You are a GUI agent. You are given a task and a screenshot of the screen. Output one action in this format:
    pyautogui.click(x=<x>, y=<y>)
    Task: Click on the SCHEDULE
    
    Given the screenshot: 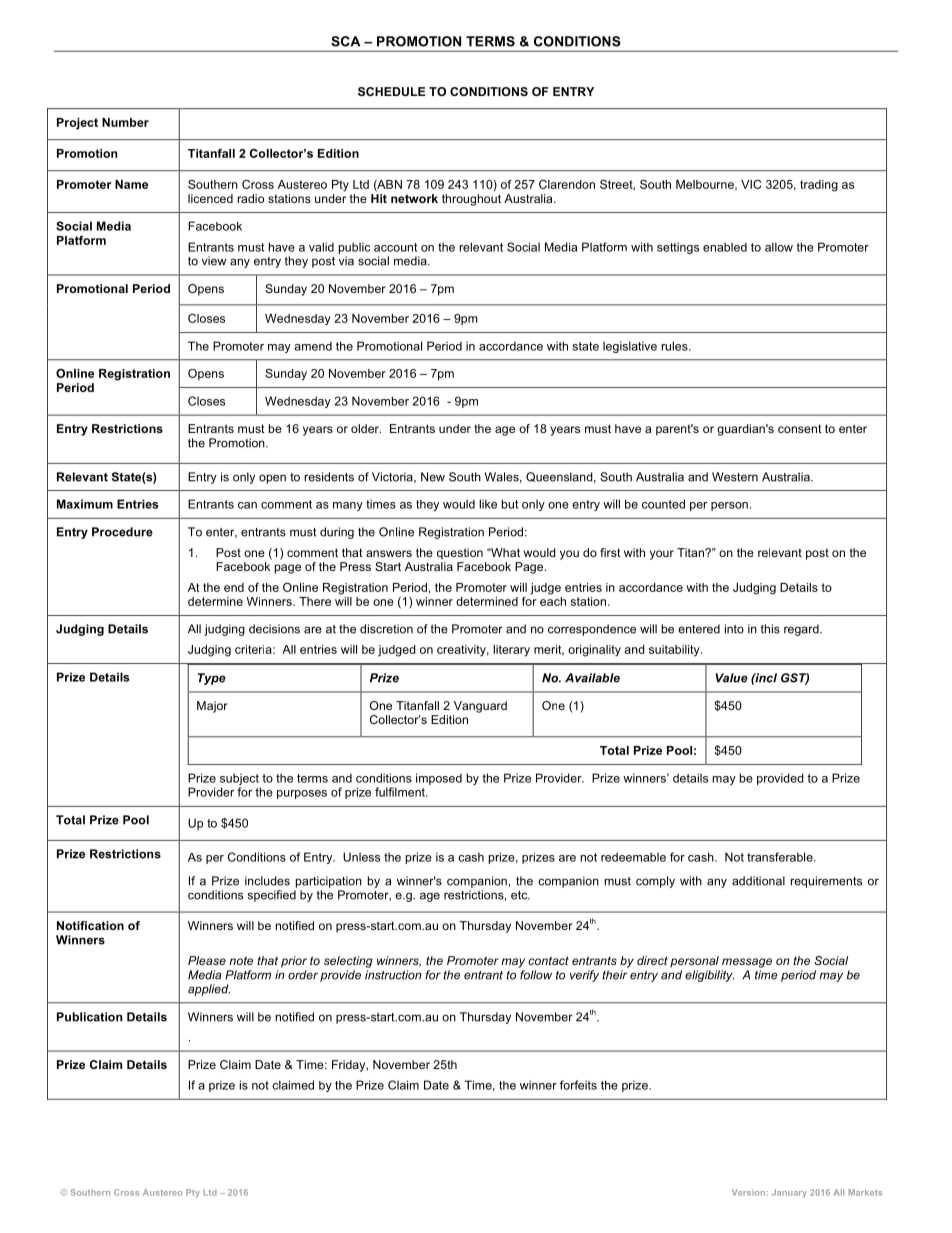 What is the action you would take?
    pyautogui.click(x=391, y=91)
